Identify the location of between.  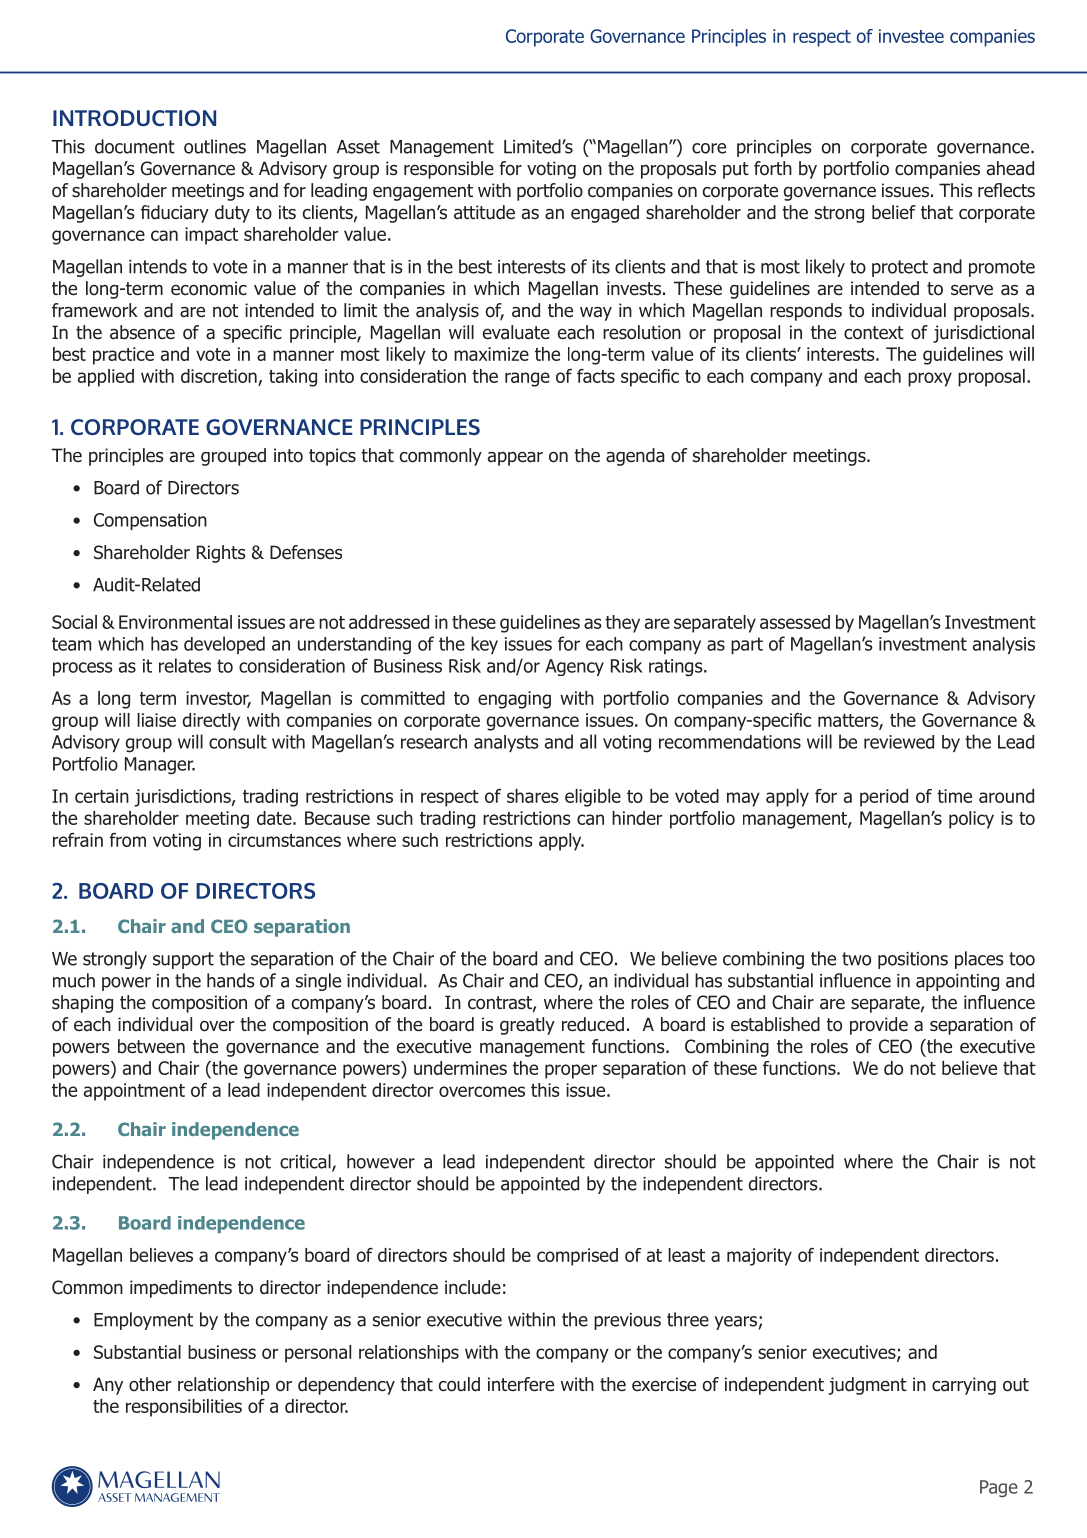
(151, 1046).
